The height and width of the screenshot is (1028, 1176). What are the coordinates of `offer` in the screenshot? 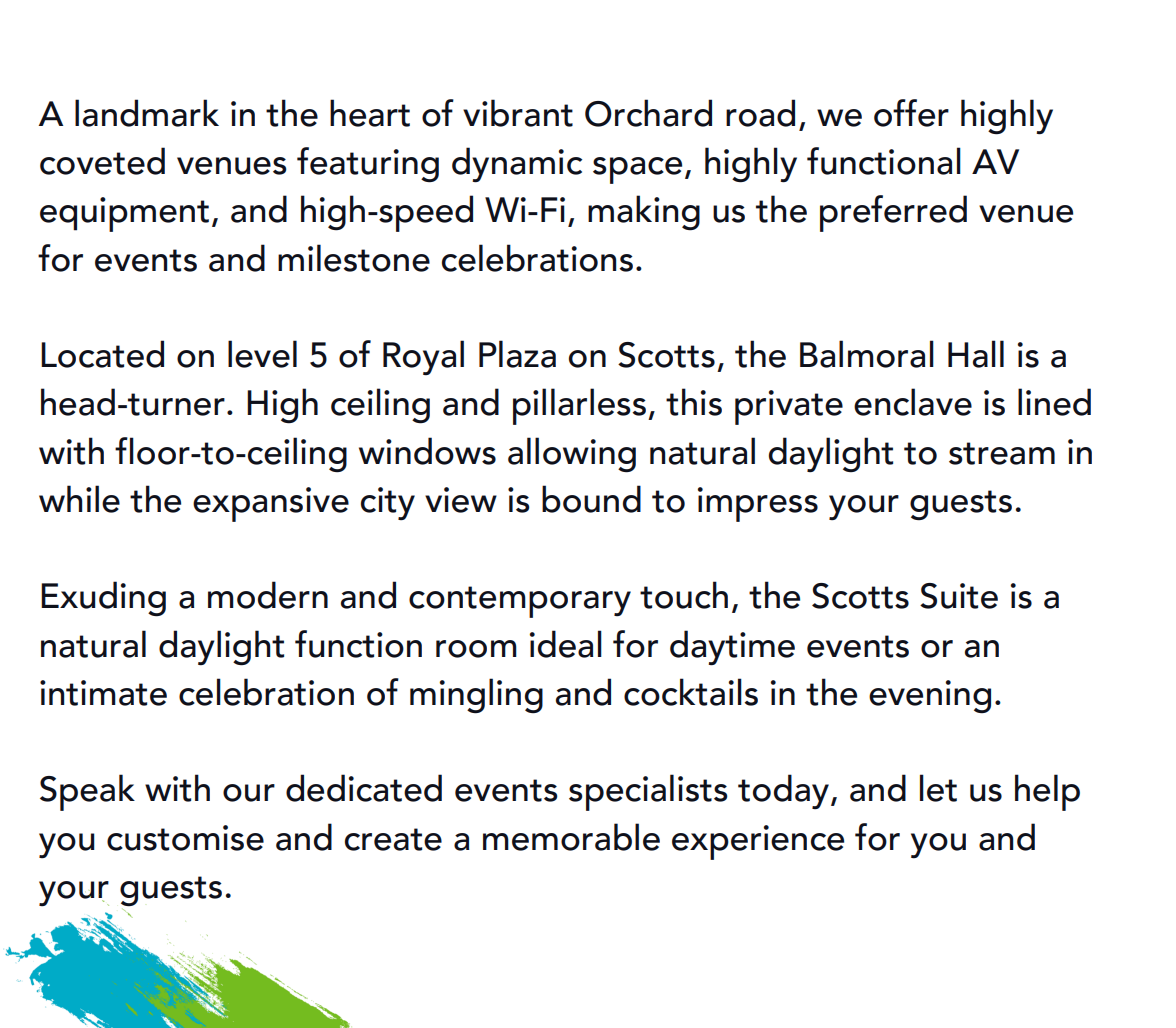 It's located at (911, 113).
